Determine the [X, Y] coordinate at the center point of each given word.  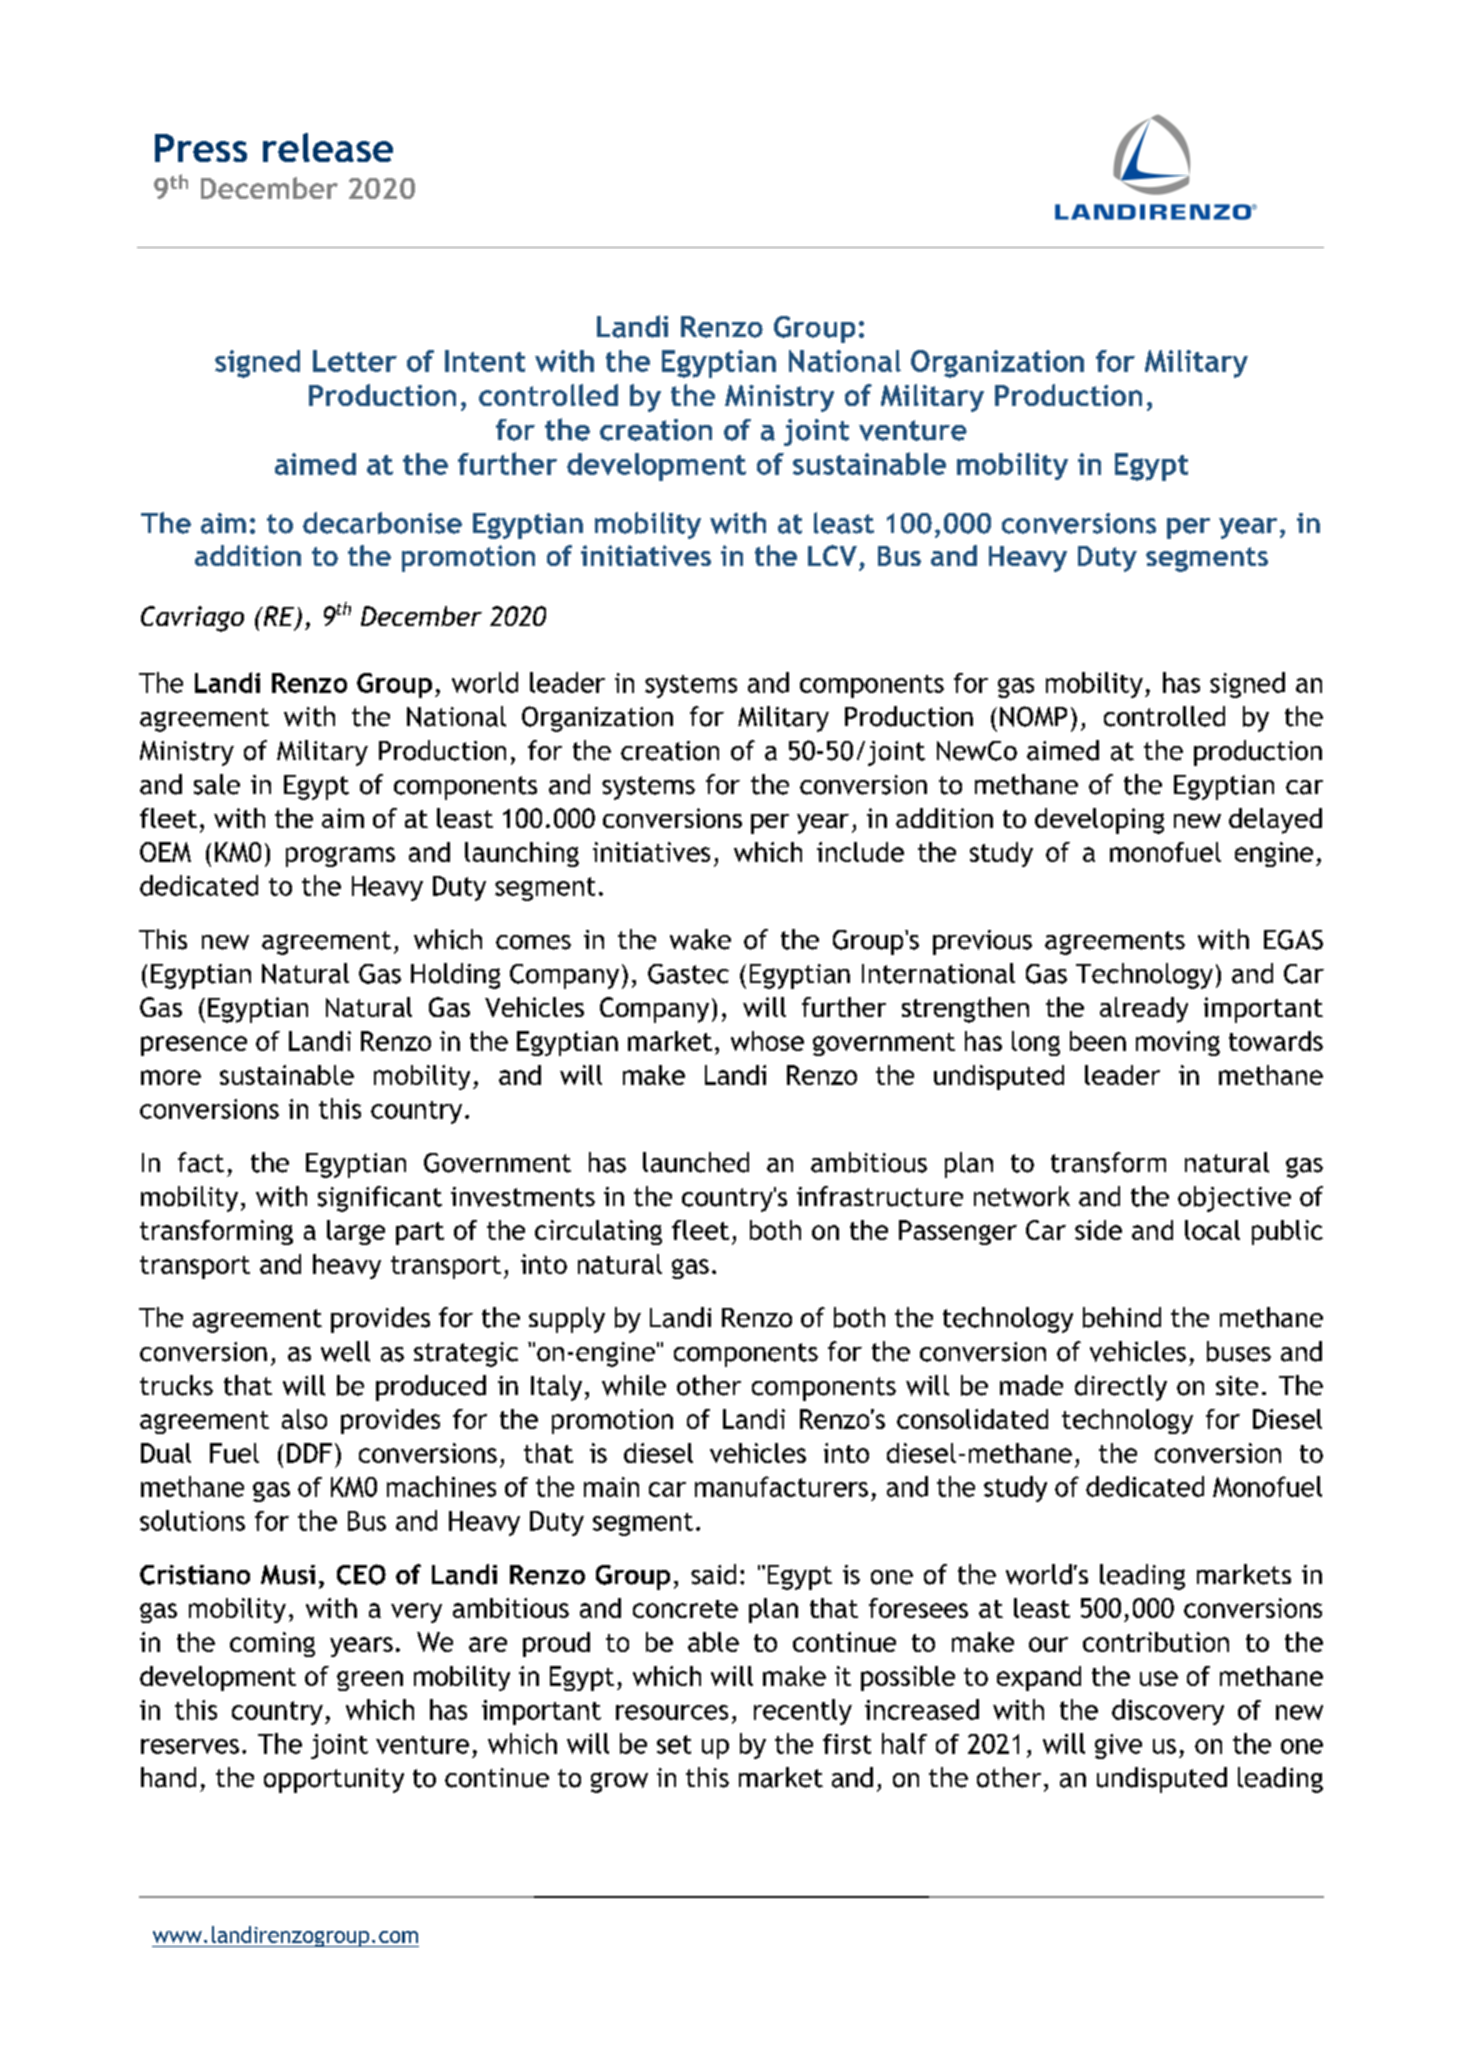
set [674, 1744]
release [328, 147]
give [1118, 1746]
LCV [832, 555]
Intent [485, 361]
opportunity [334, 1780]
